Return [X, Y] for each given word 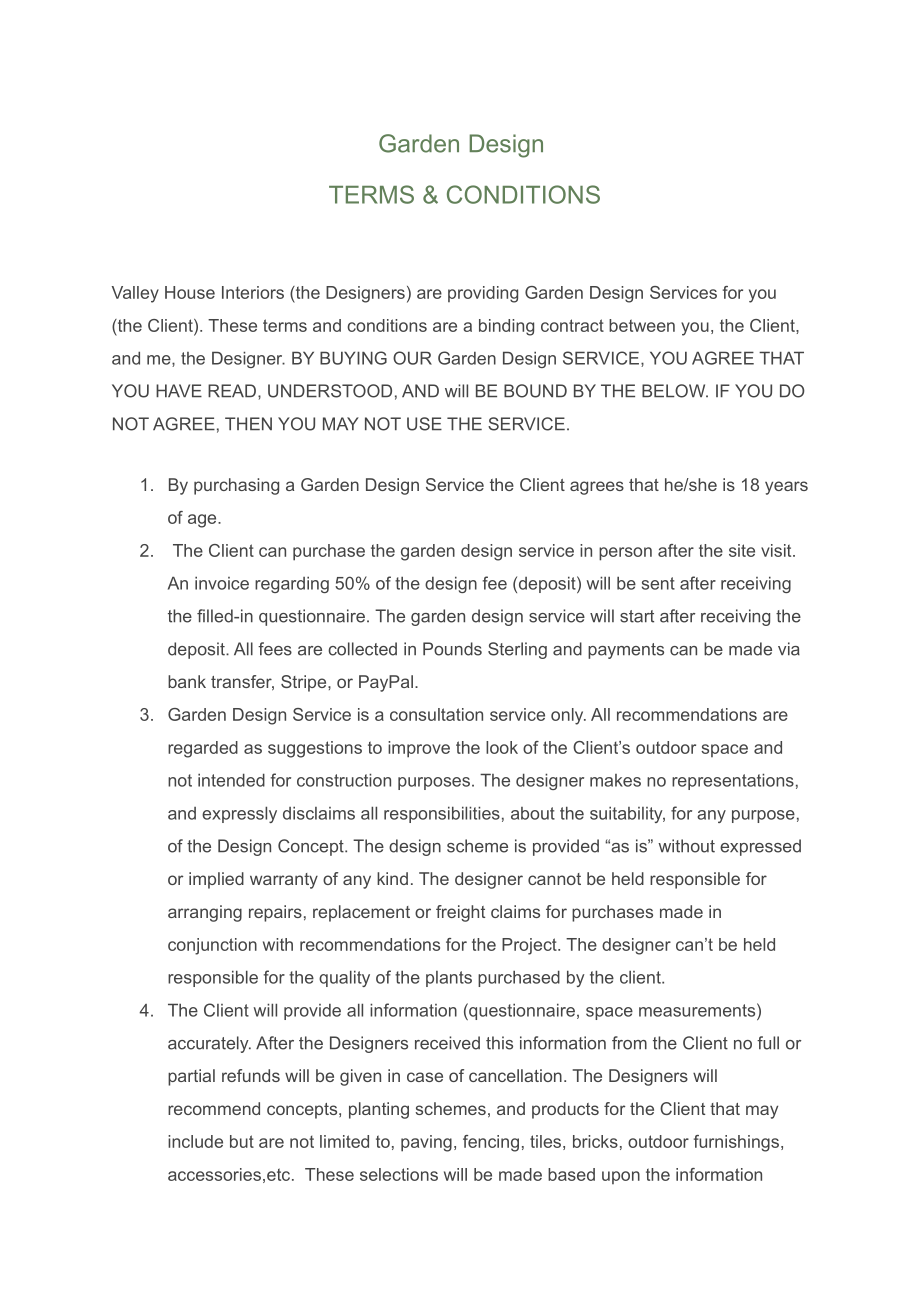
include [195, 1141]
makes [615, 780]
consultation [436, 714]
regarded [203, 749]
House [190, 292]
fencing [491, 1143]
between [642, 325]
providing [483, 294]
